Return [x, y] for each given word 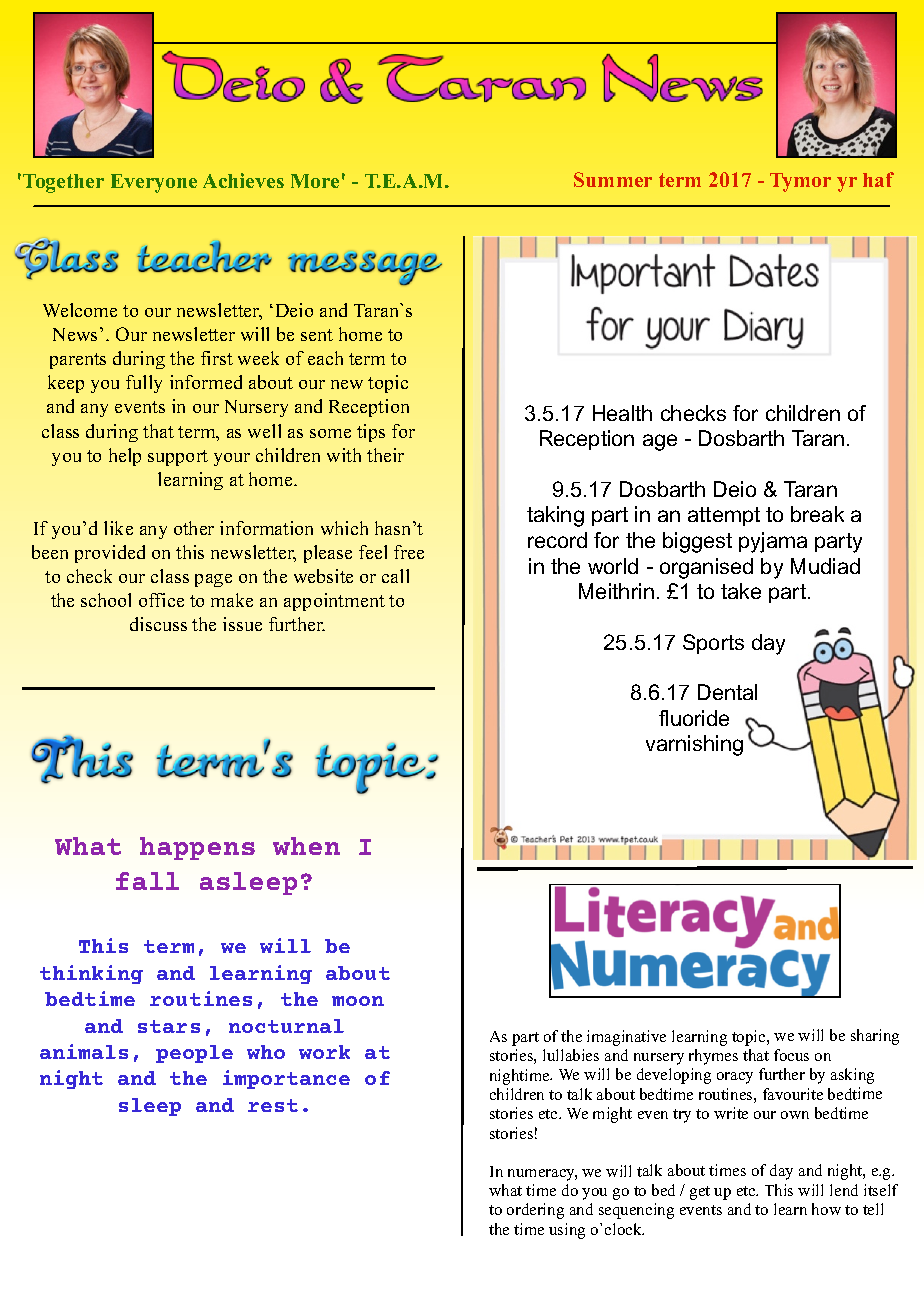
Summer [613, 179]
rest [273, 1105]
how [826, 1209]
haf [878, 179]
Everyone [154, 183]
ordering [535, 1211]
